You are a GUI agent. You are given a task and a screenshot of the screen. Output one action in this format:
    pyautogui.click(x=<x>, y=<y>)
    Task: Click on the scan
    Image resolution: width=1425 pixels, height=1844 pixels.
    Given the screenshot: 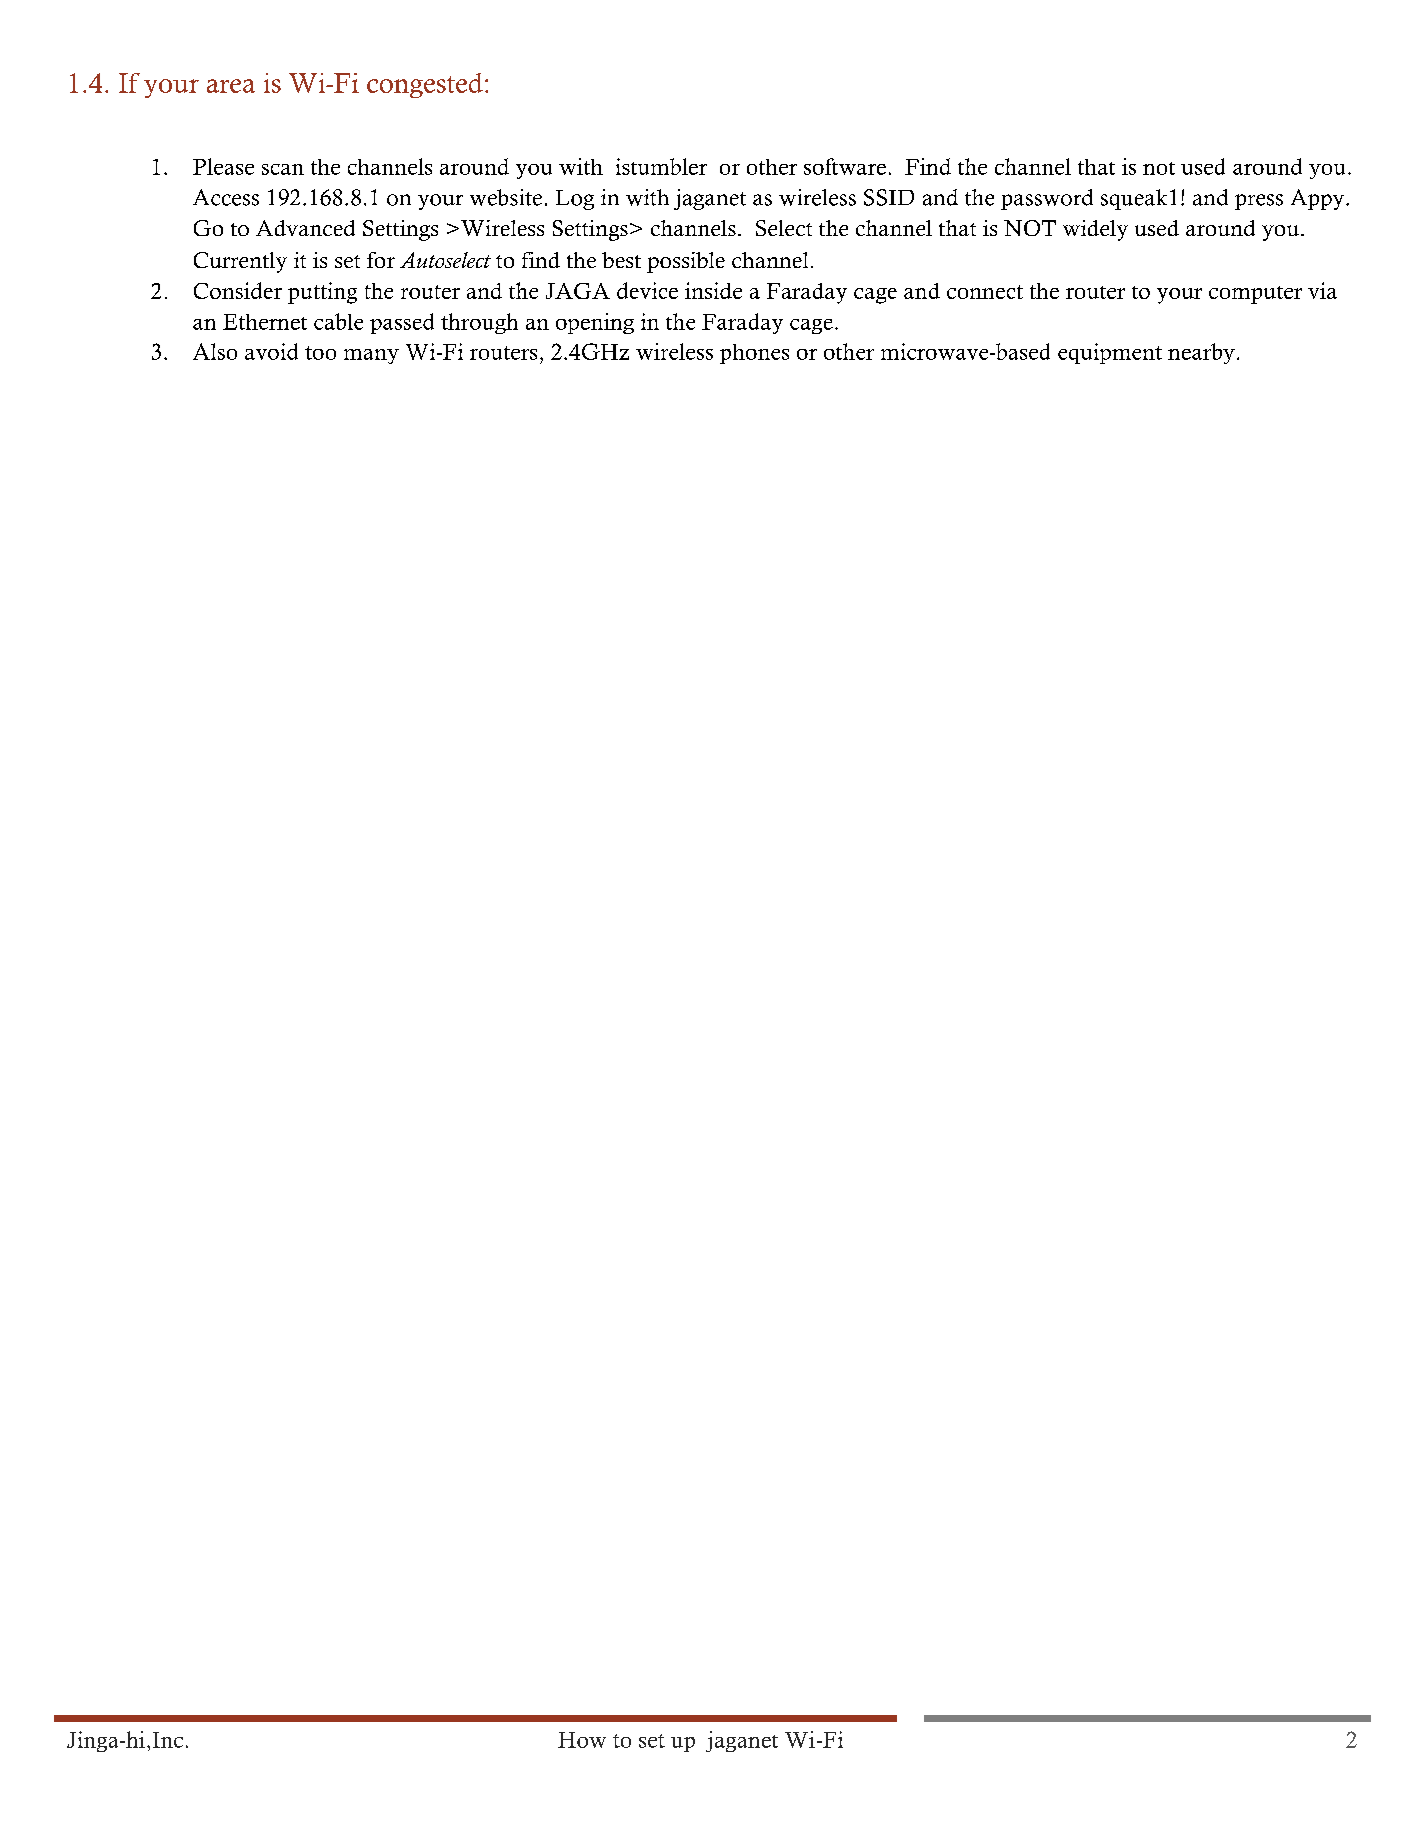 What is the action you would take?
    pyautogui.click(x=283, y=169)
